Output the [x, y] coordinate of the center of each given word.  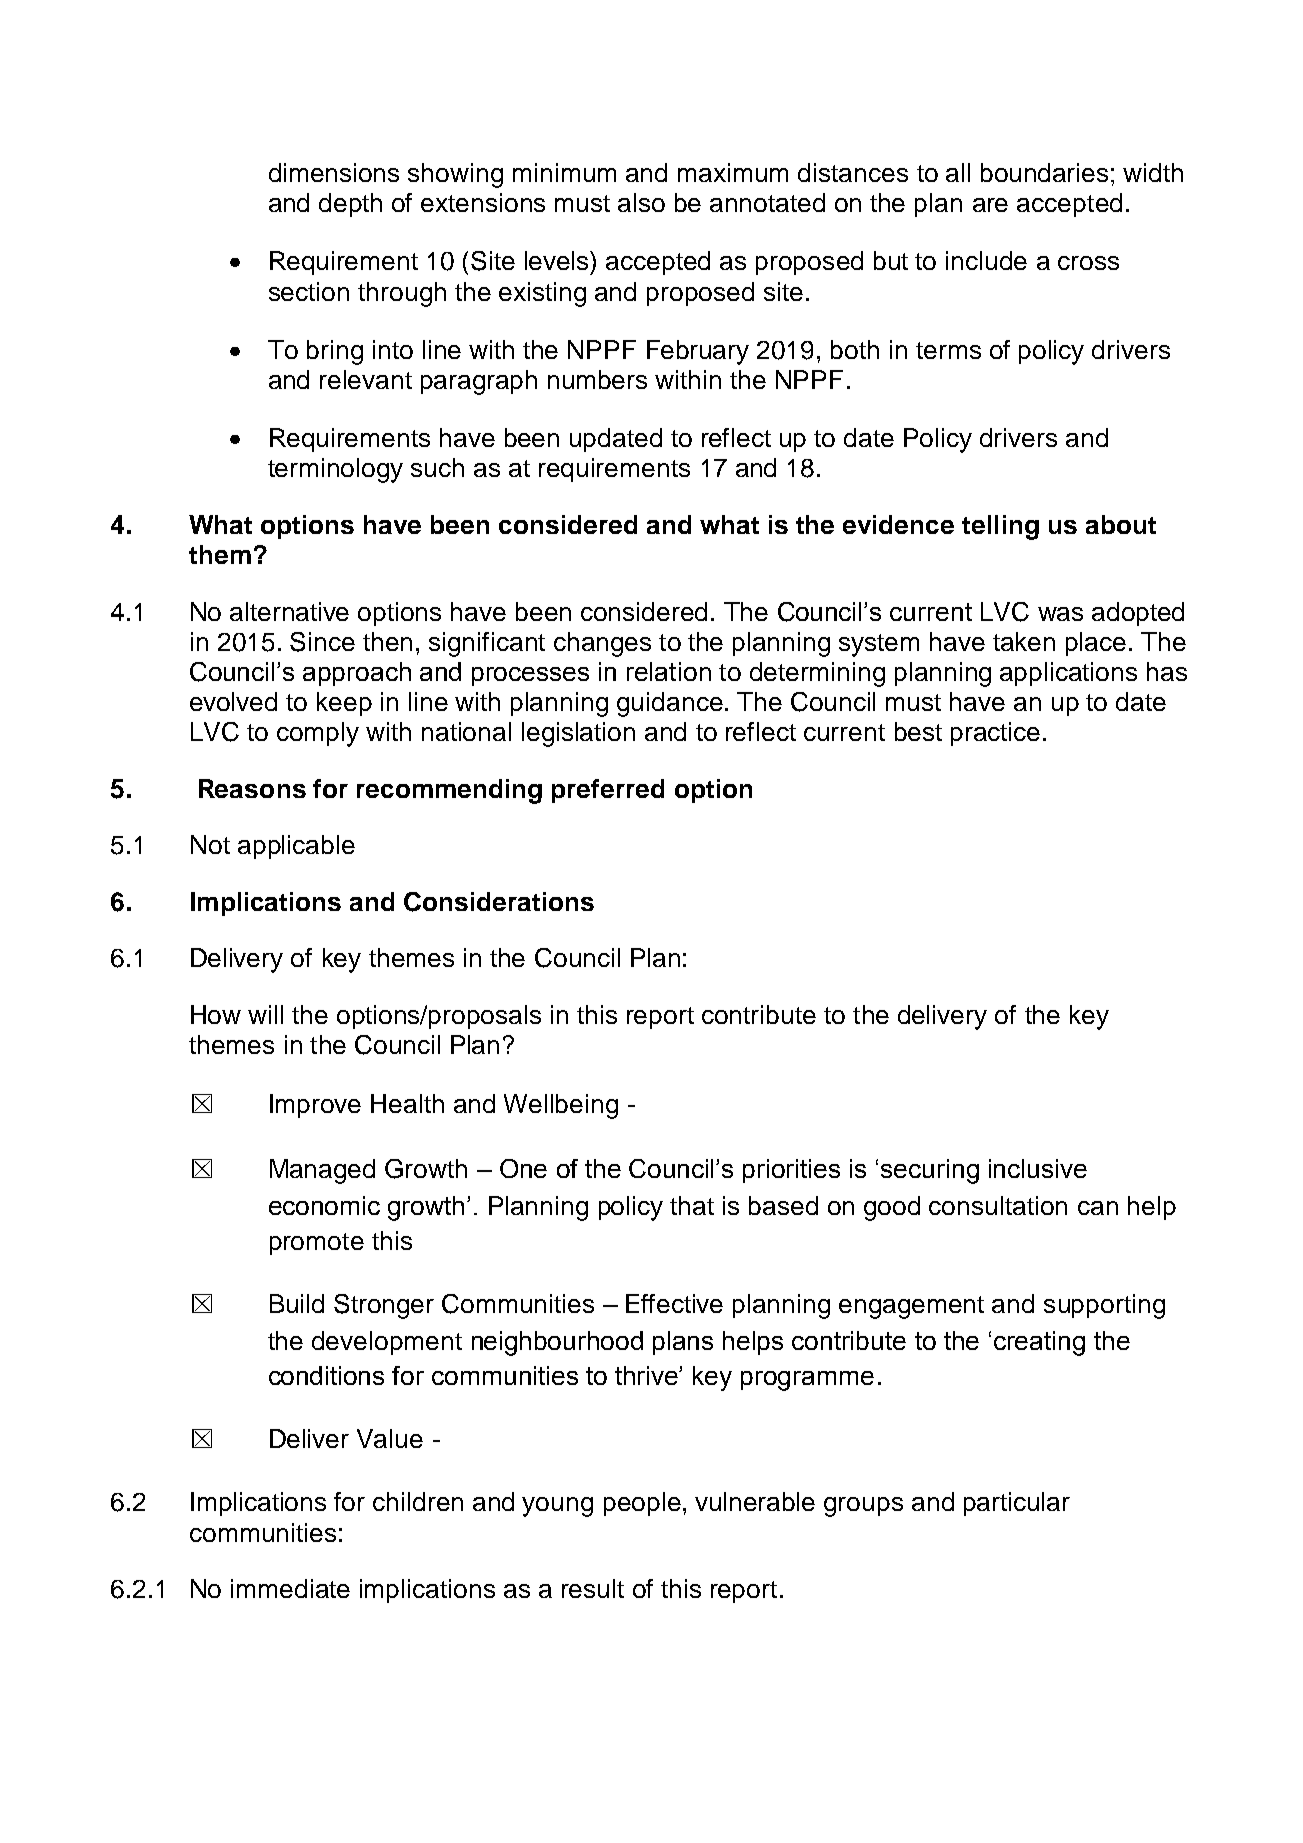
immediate [290, 1588]
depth [350, 205]
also [641, 202]
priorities [791, 1171]
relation [669, 671]
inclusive [1038, 1168]
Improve [315, 1106]
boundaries [1044, 172]
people [642, 1504]
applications [1068, 674]
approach [357, 674]
